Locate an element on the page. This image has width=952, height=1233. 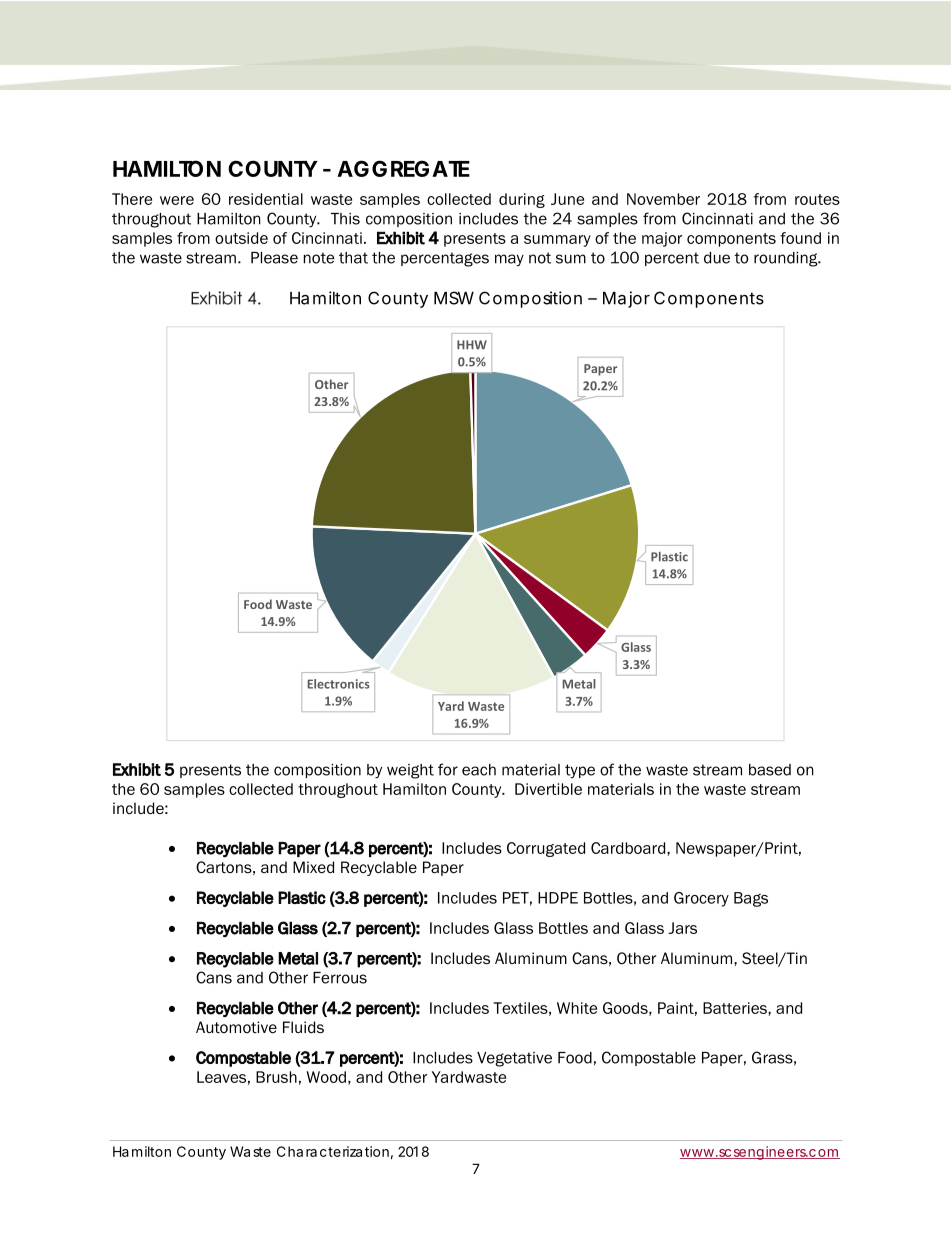
based is located at coordinates (770, 770).
